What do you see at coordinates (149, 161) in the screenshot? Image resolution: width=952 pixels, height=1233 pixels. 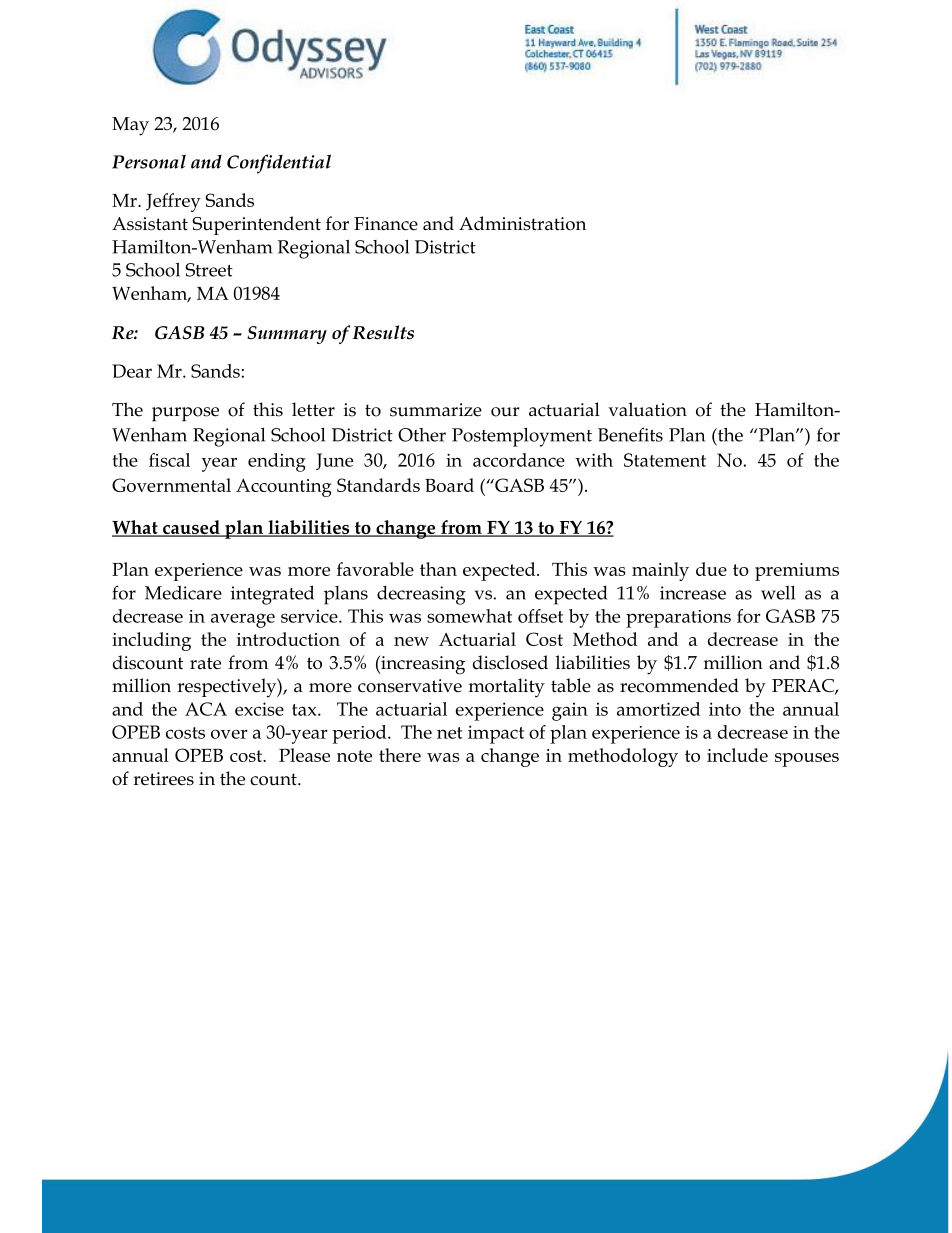 I see `Personal` at bounding box center [149, 161].
